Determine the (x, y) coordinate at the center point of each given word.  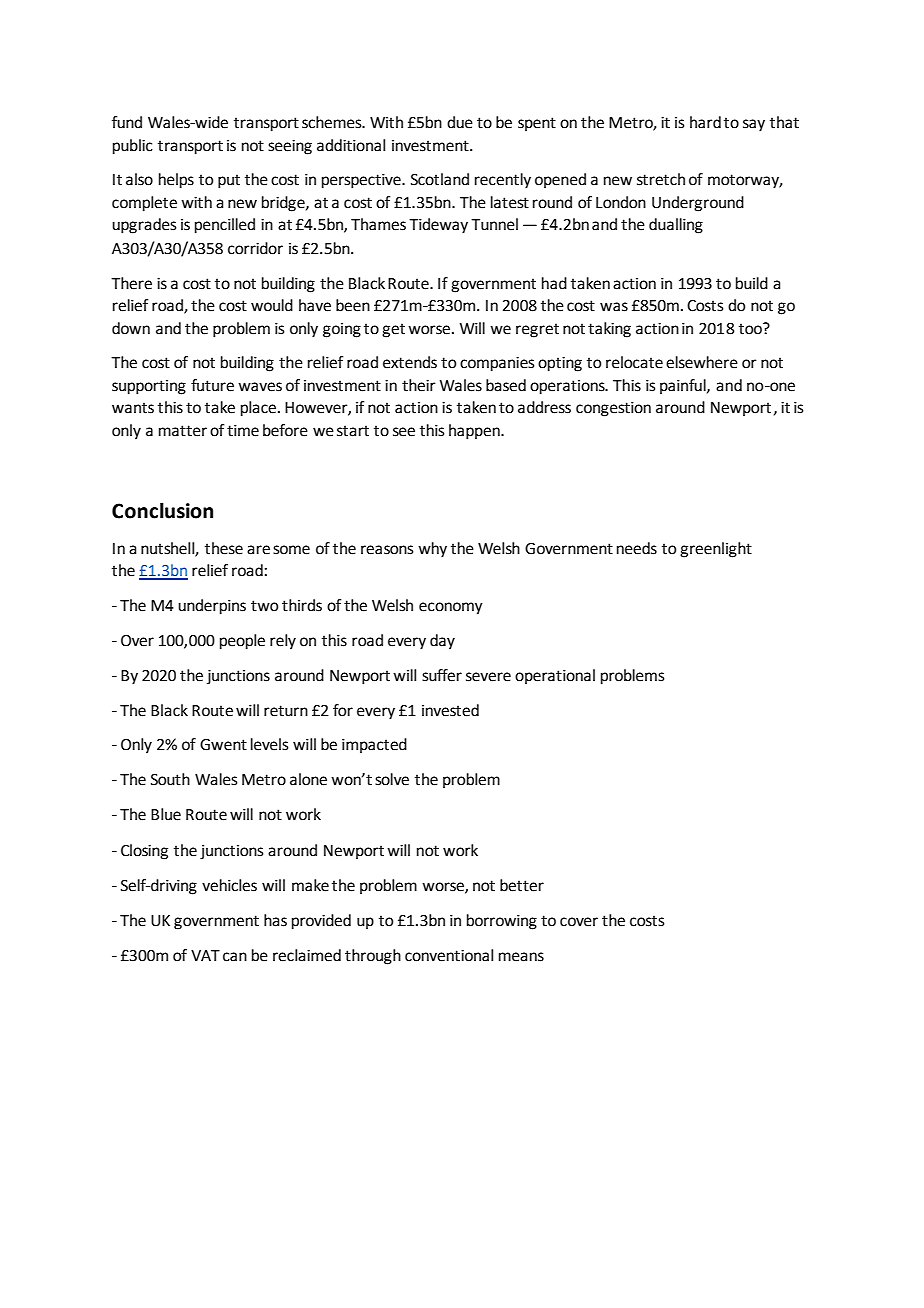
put (229, 181)
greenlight (716, 550)
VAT (205, 955)
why (432, 550)
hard (705, 122)
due (460, 122)
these (224, 548)
